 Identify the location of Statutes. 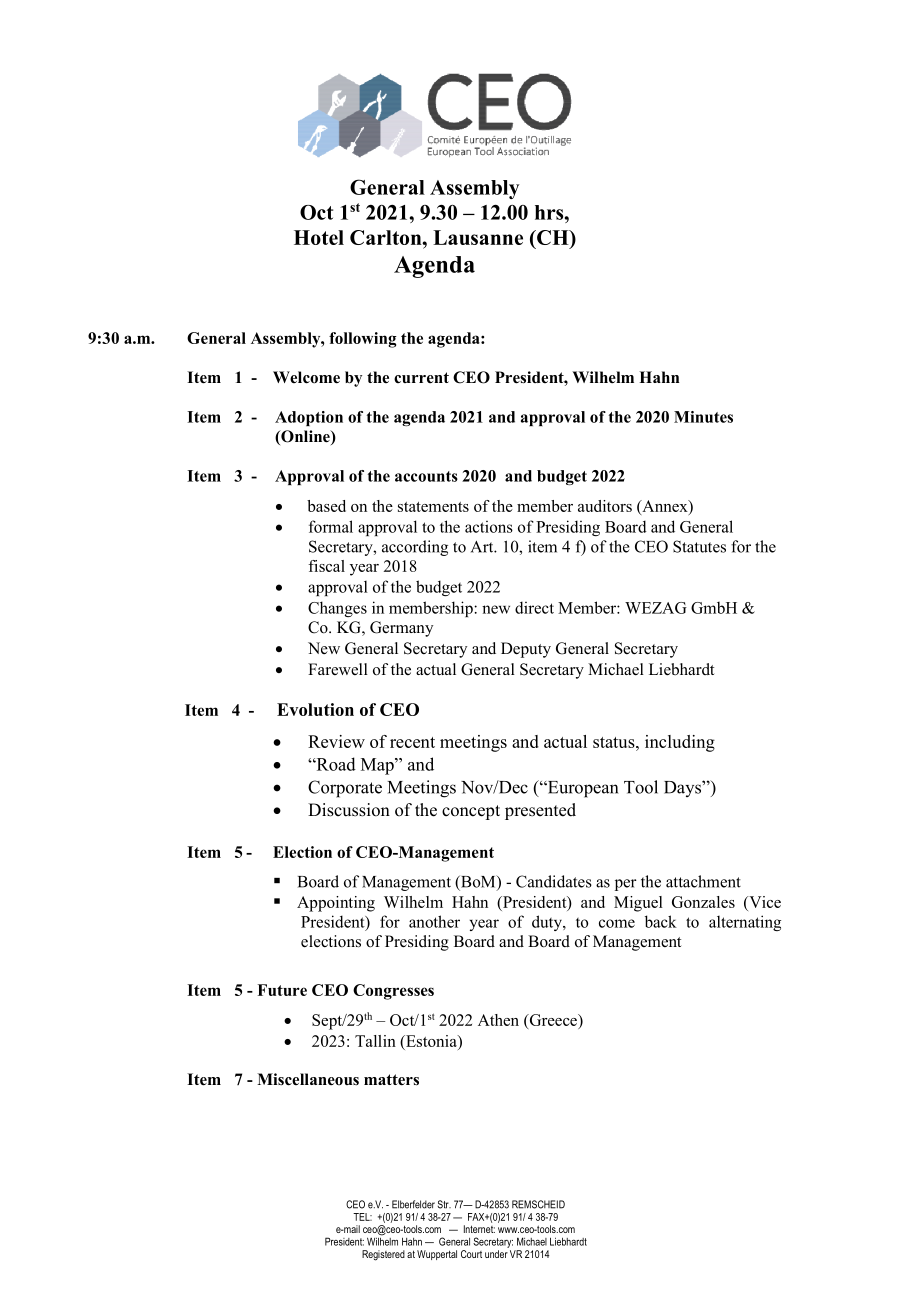
(699, 546).
